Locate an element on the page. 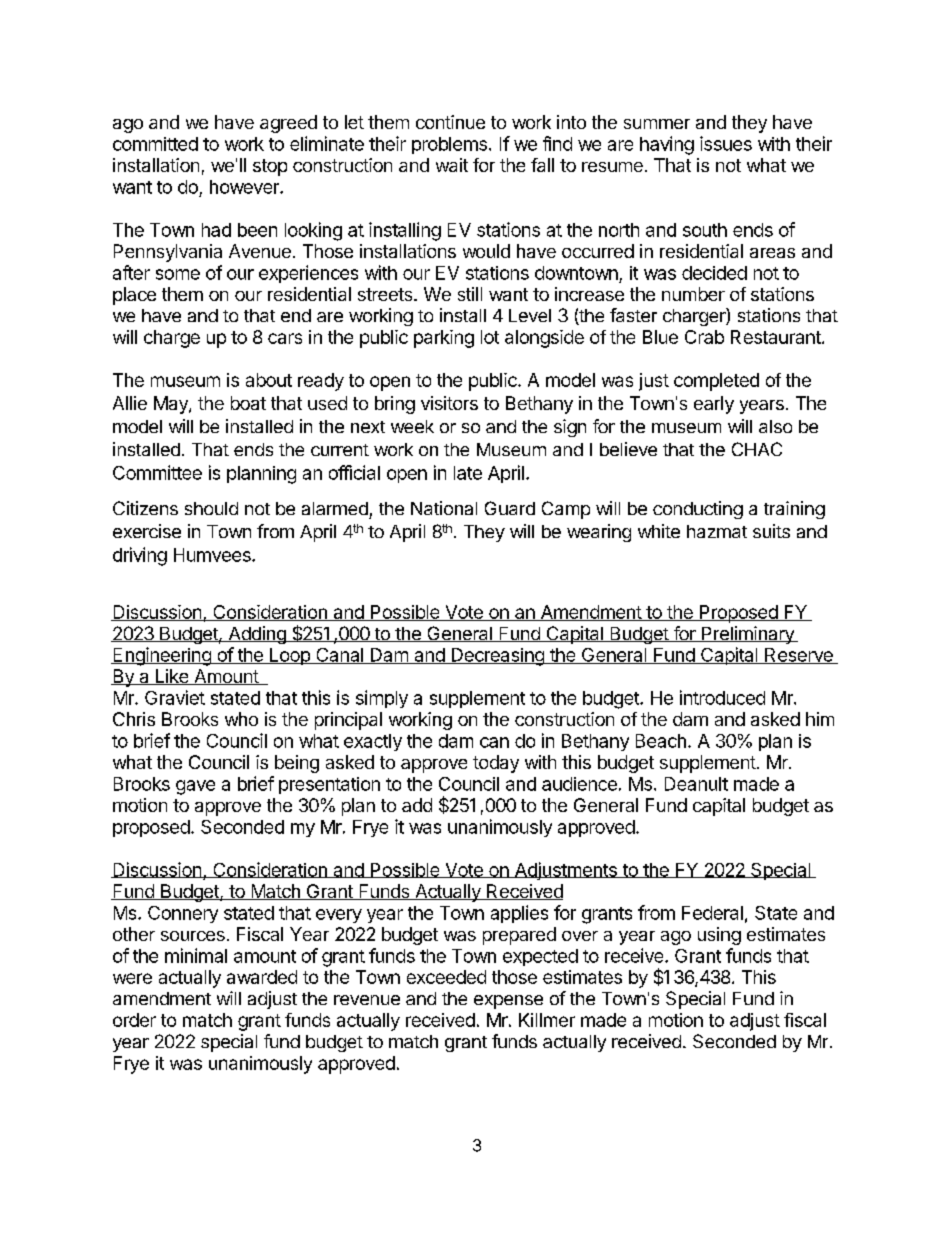 Image resolution: width=952 pixels, height=1233 pixels. introduced is located at coordinates (722, 697).
